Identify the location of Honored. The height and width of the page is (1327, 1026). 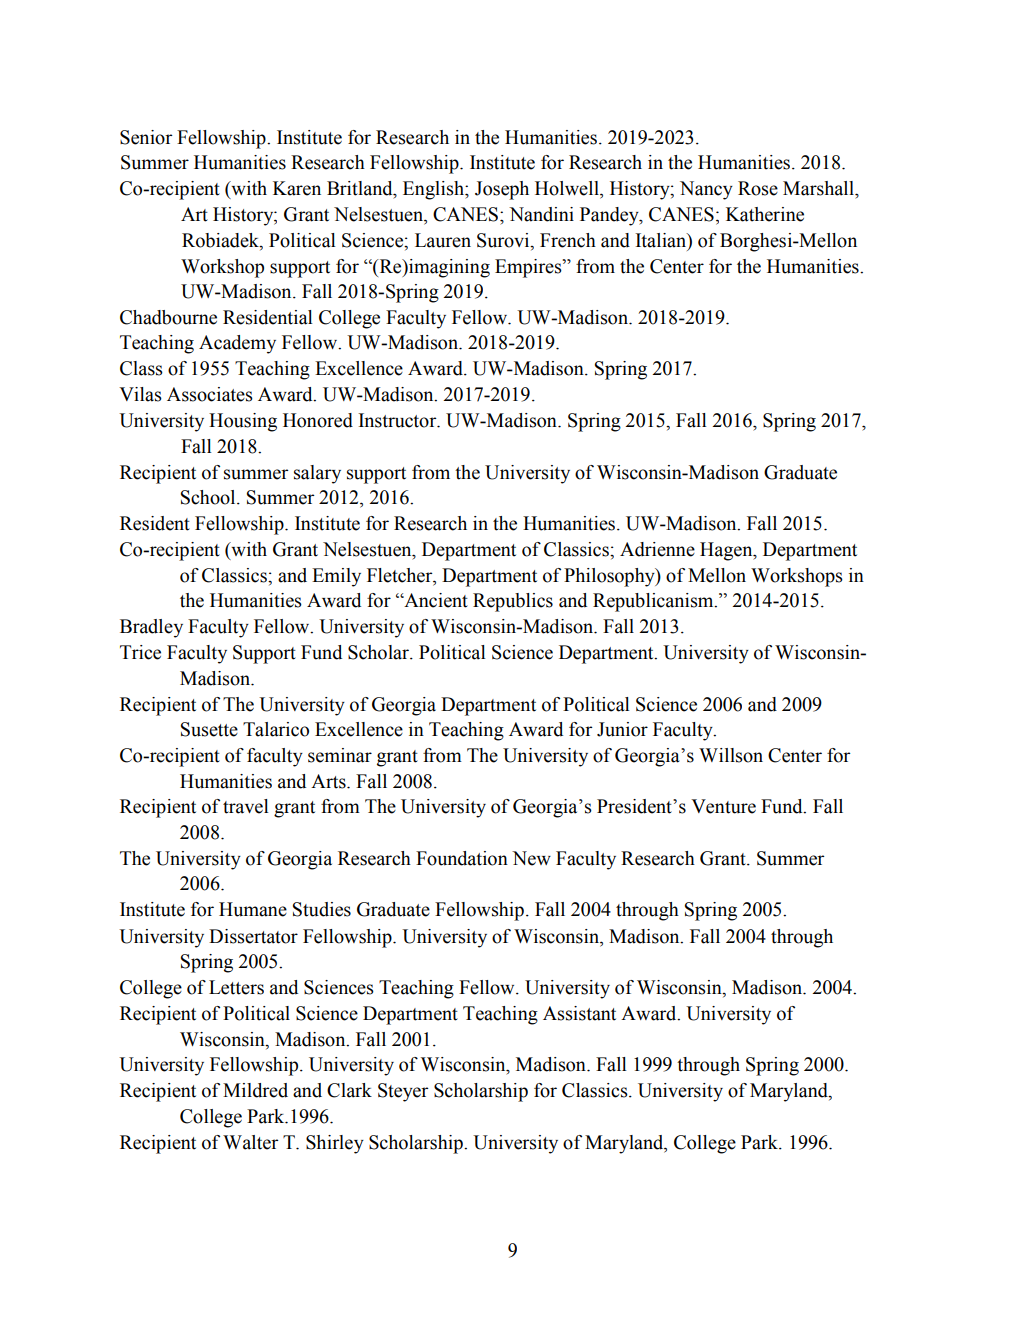
(318, 420).
